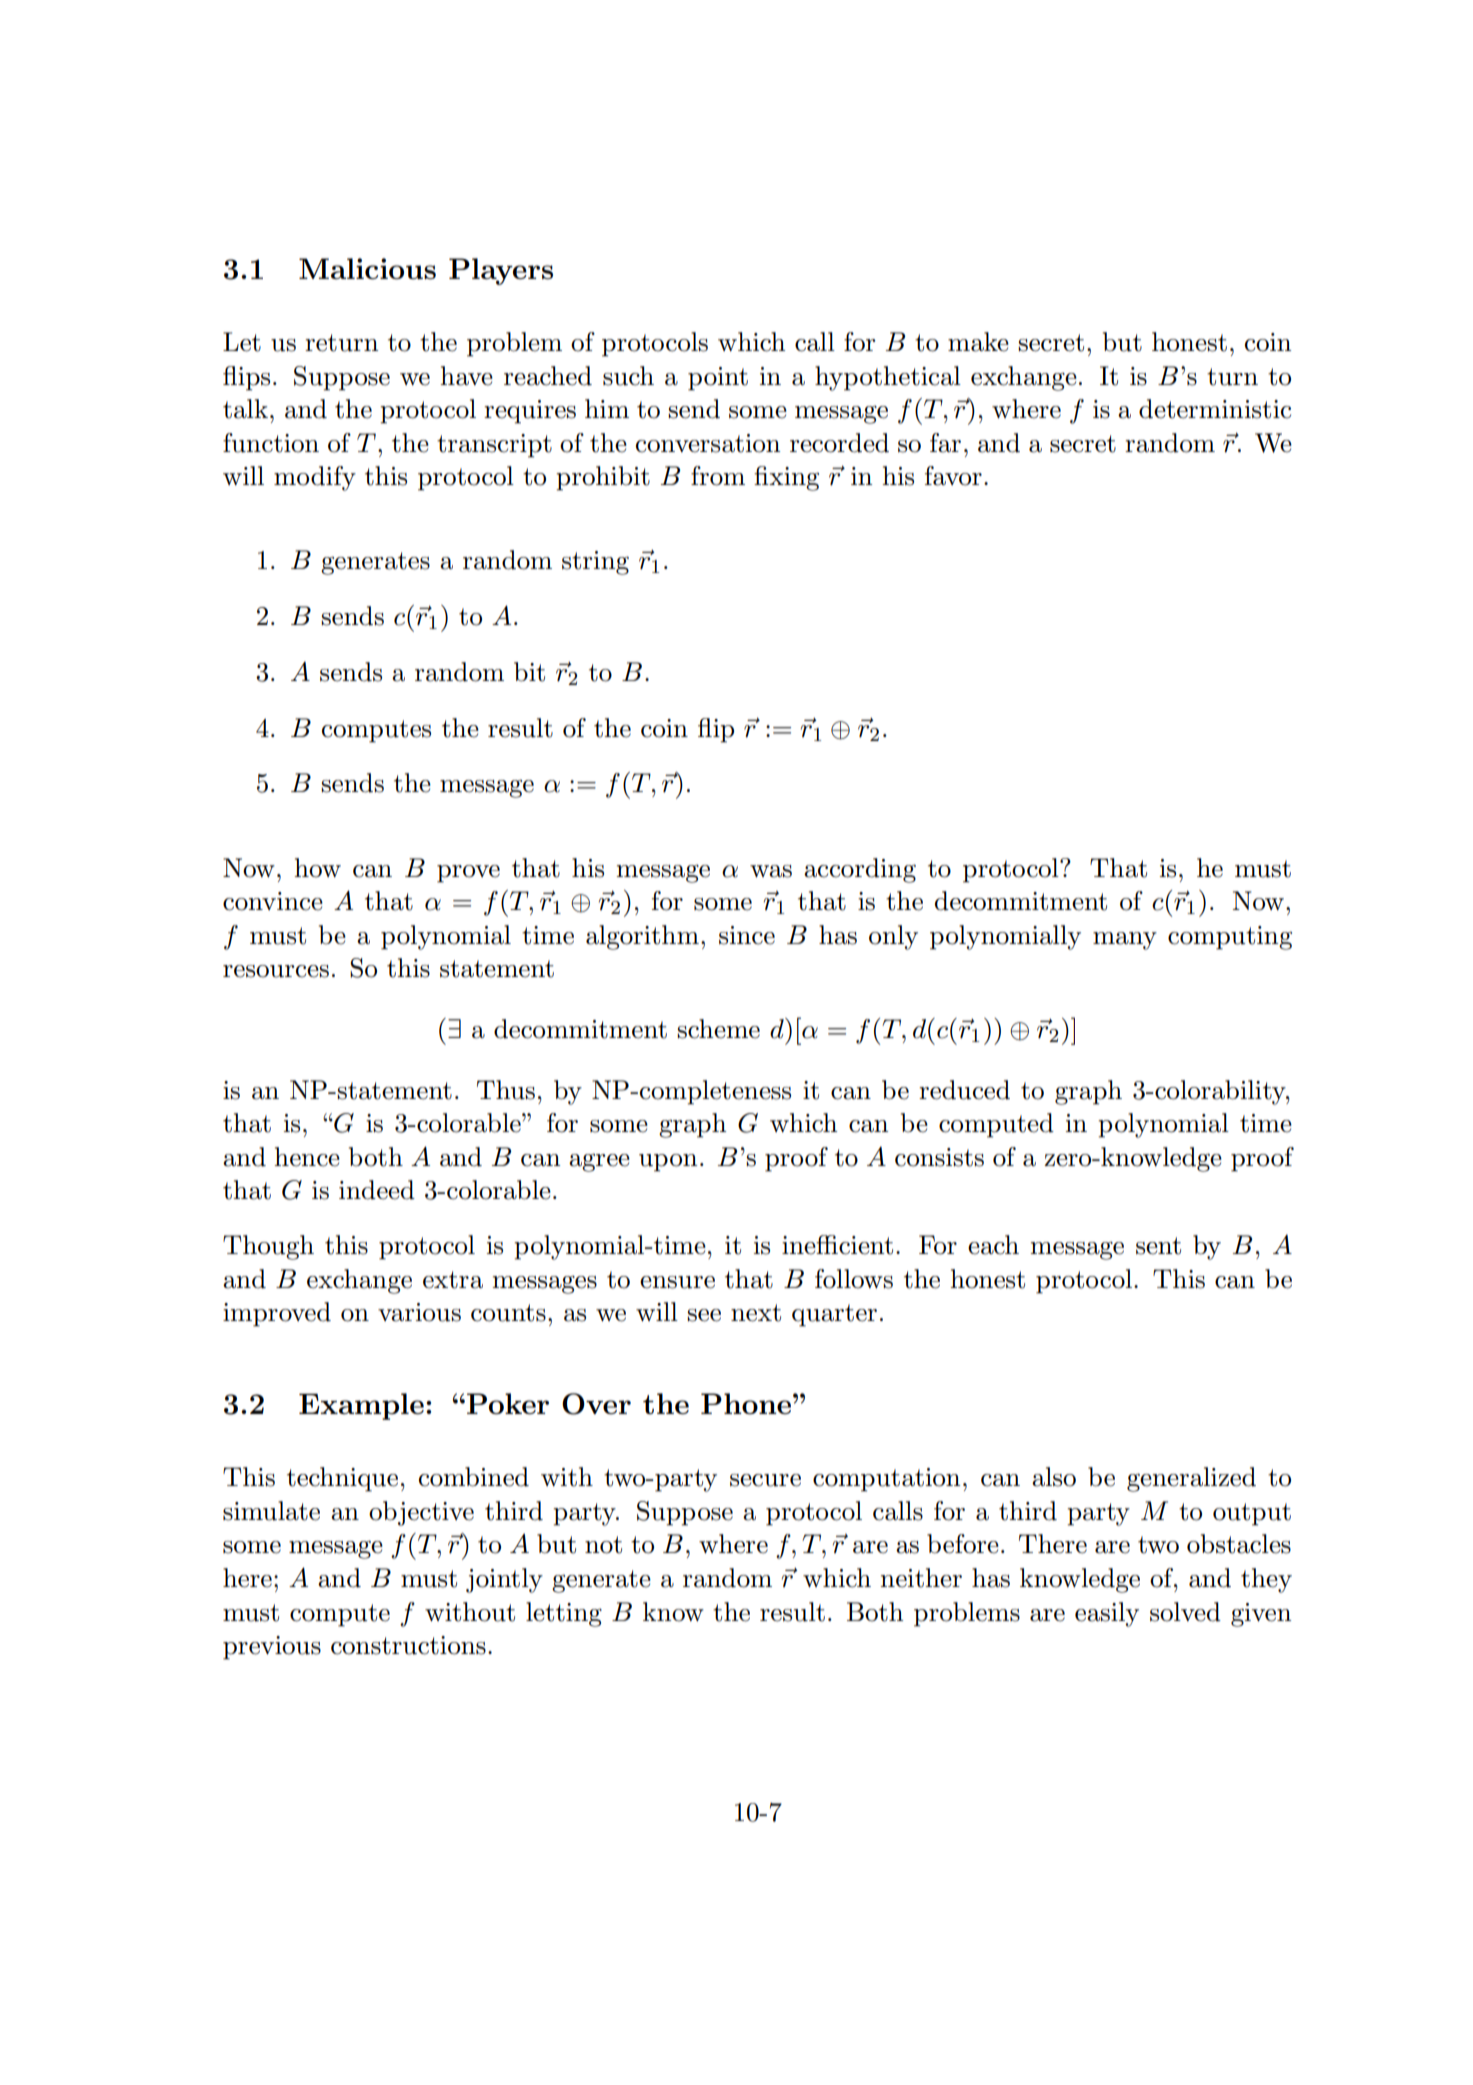 The image size is (1473, 2085). Describe the element at coordinates (419, 1312) in the screenshot. I see `various` at that location.
